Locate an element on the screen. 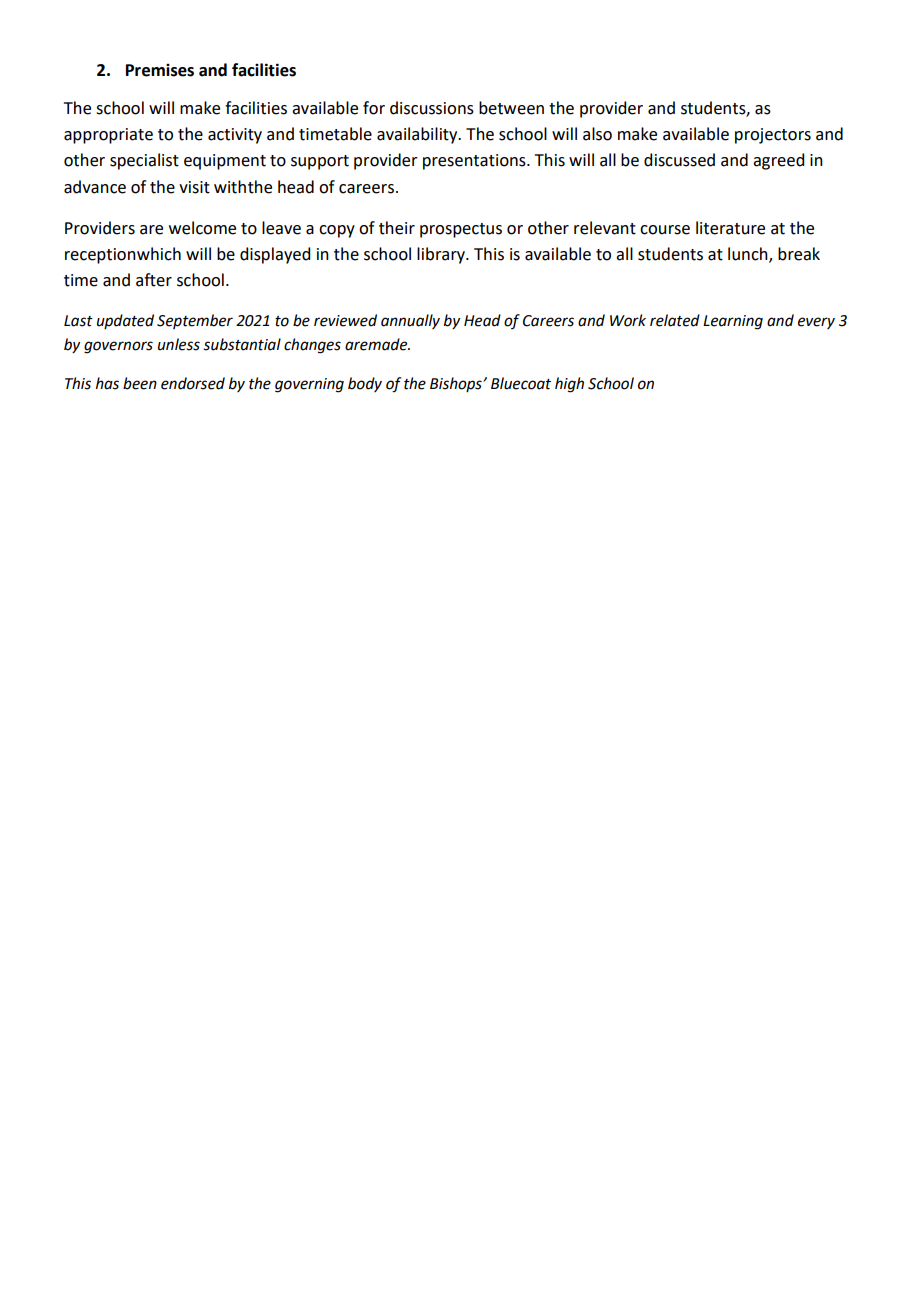  between is located at coordinates (511, 108).
